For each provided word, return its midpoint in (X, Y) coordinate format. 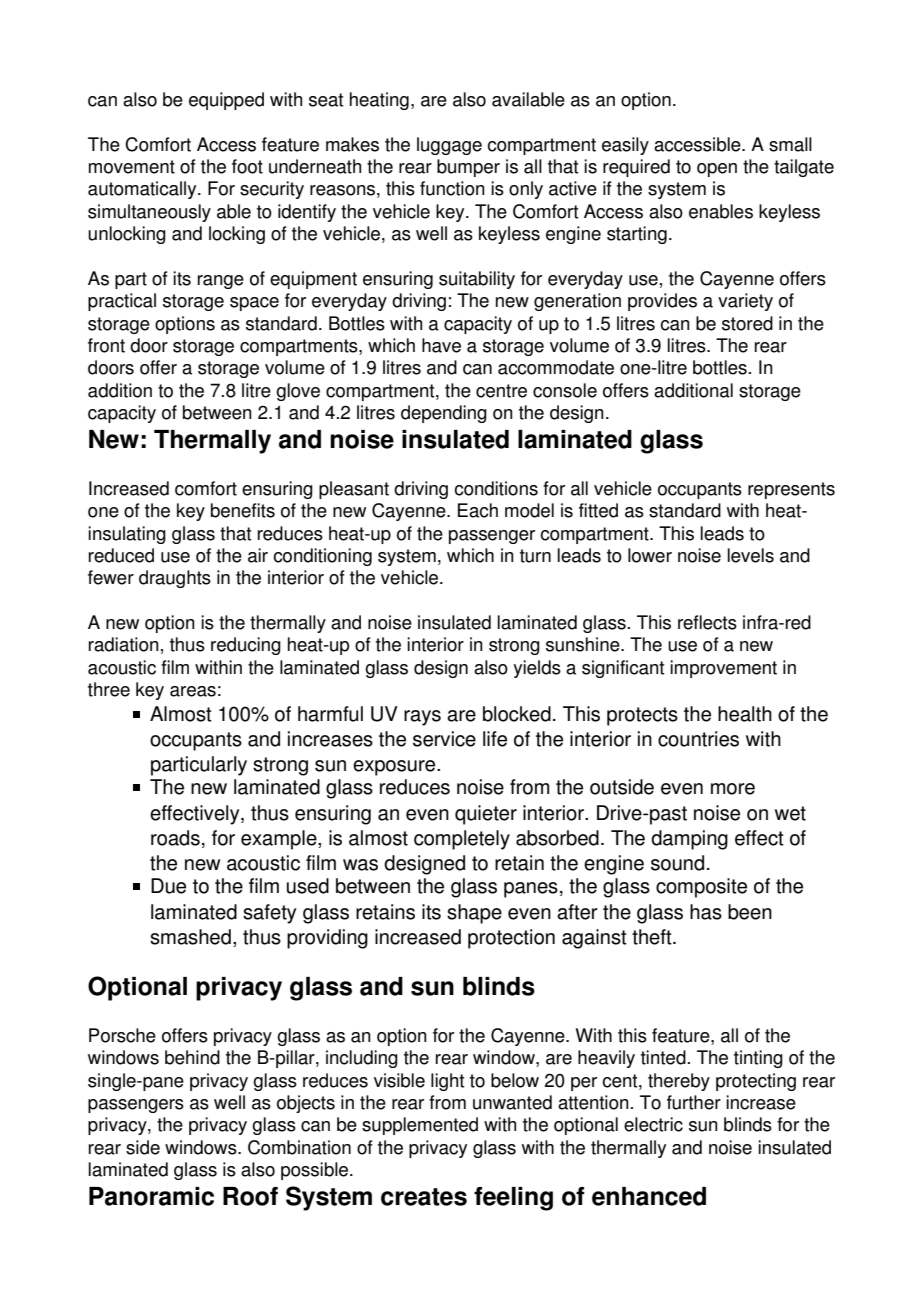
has (706, 912)
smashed (190, 937)
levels (750, 555)
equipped (226, 101)
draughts (175, 579)
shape (474, 914)
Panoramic (151, 1196)
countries (698, 739)
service (444, 739)
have (441, 345)
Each (478, 510)
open (717, 170)
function (452, 188)
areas (193, 691)
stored (747, 323)
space (254, 304)
